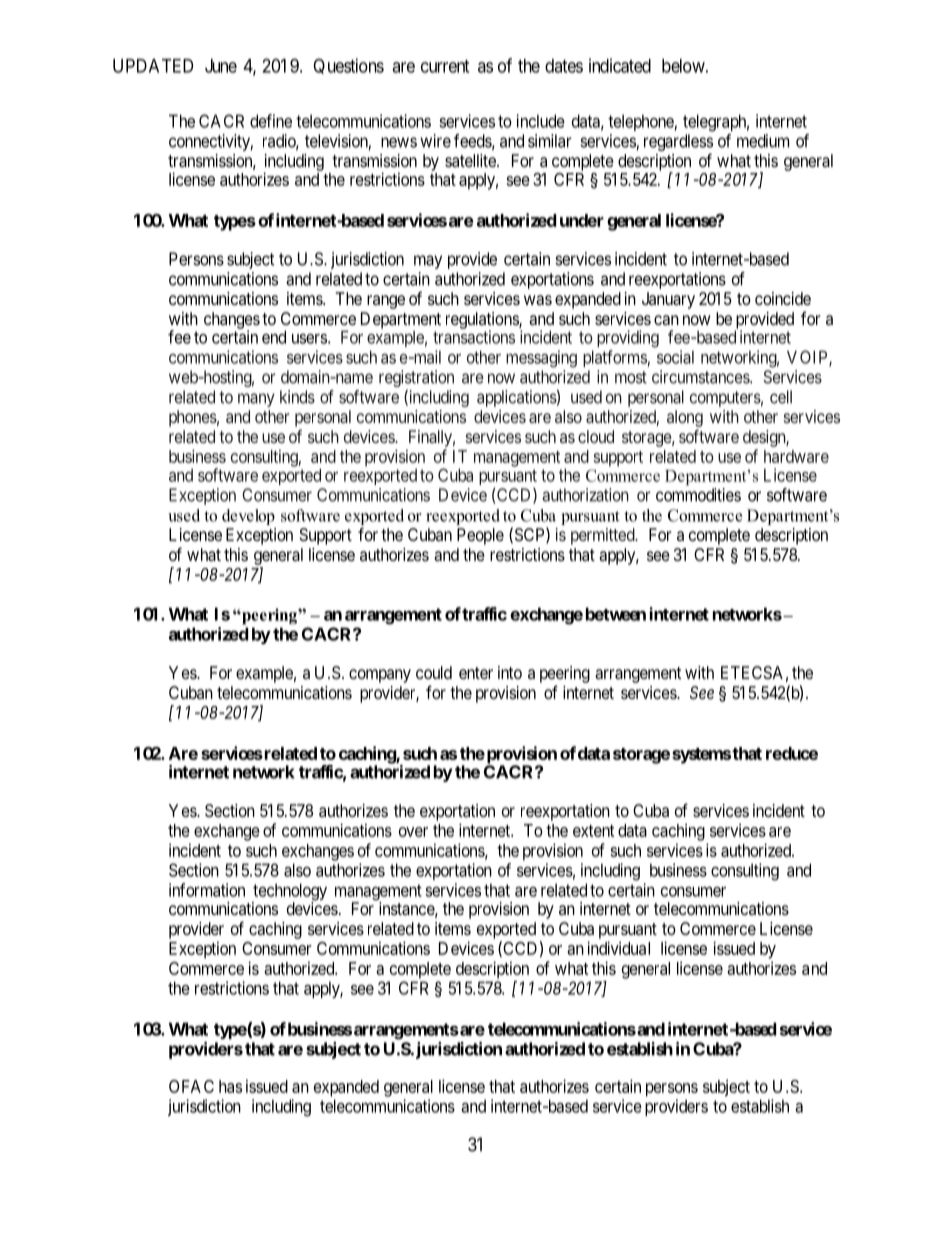  I want to click on June, so click(221, 66).
